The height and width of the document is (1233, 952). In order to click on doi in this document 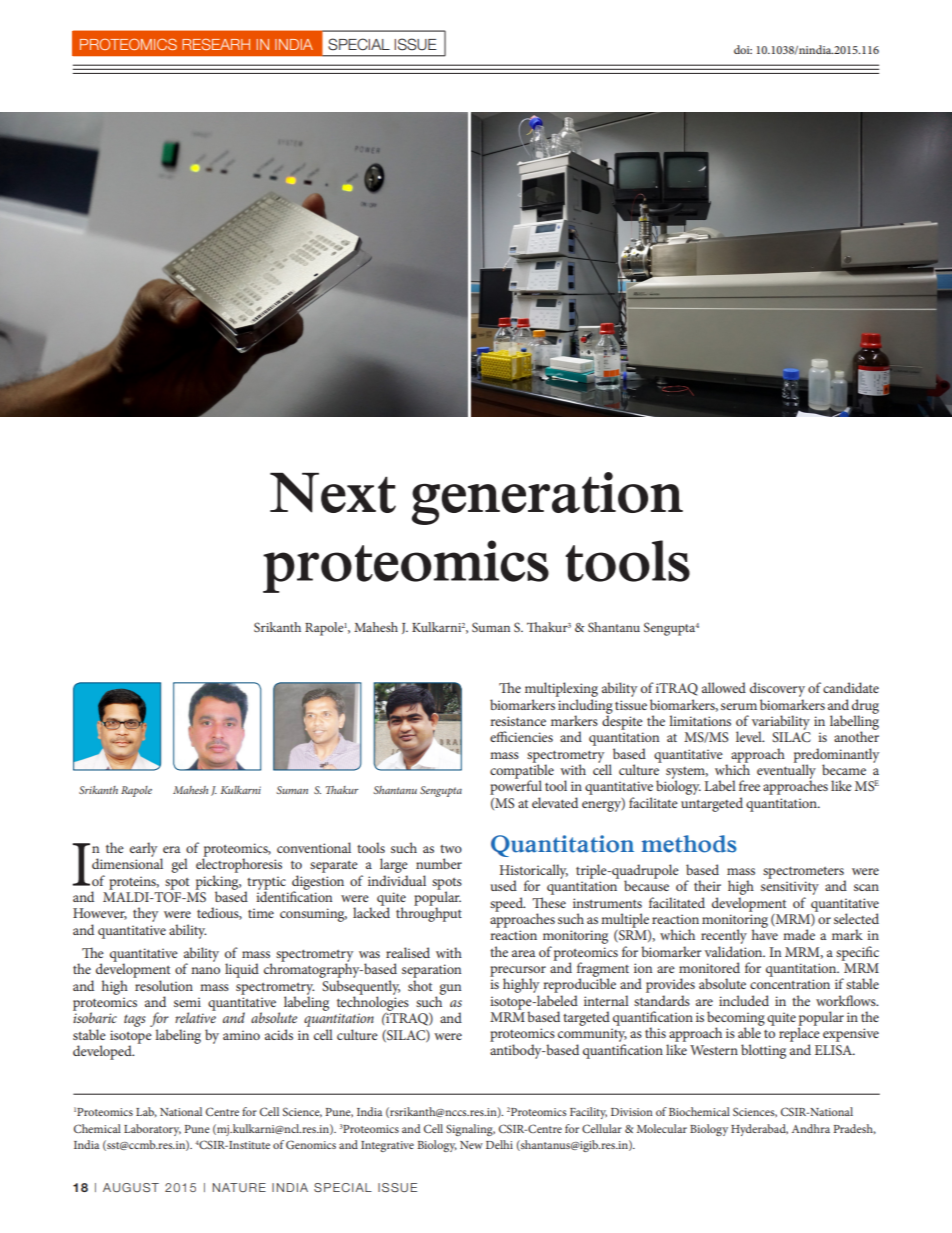, I will do `click(743, 49)`.
